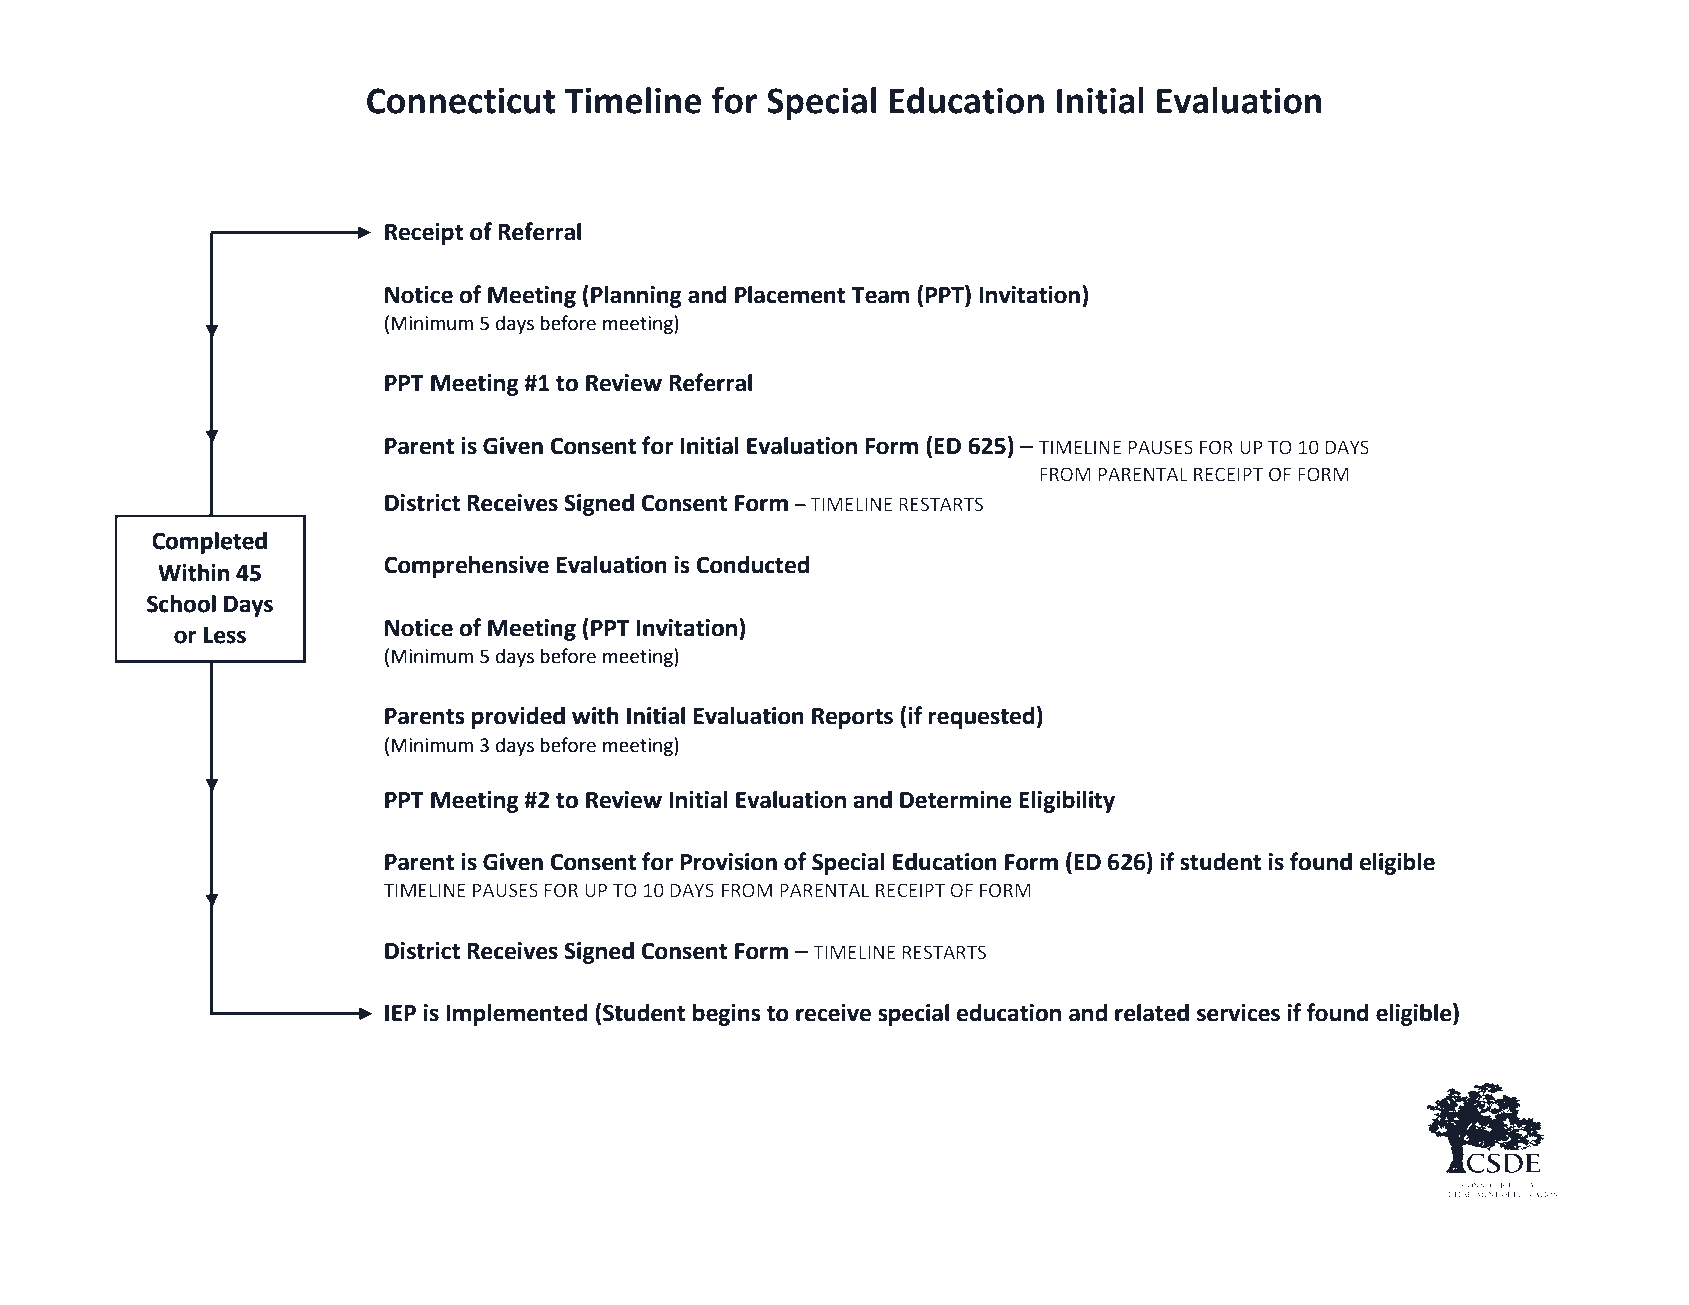 This document has height=1305, width=1689. Describe the element at coordinates (636, 296) in the document. I see `Planning` at that location.
